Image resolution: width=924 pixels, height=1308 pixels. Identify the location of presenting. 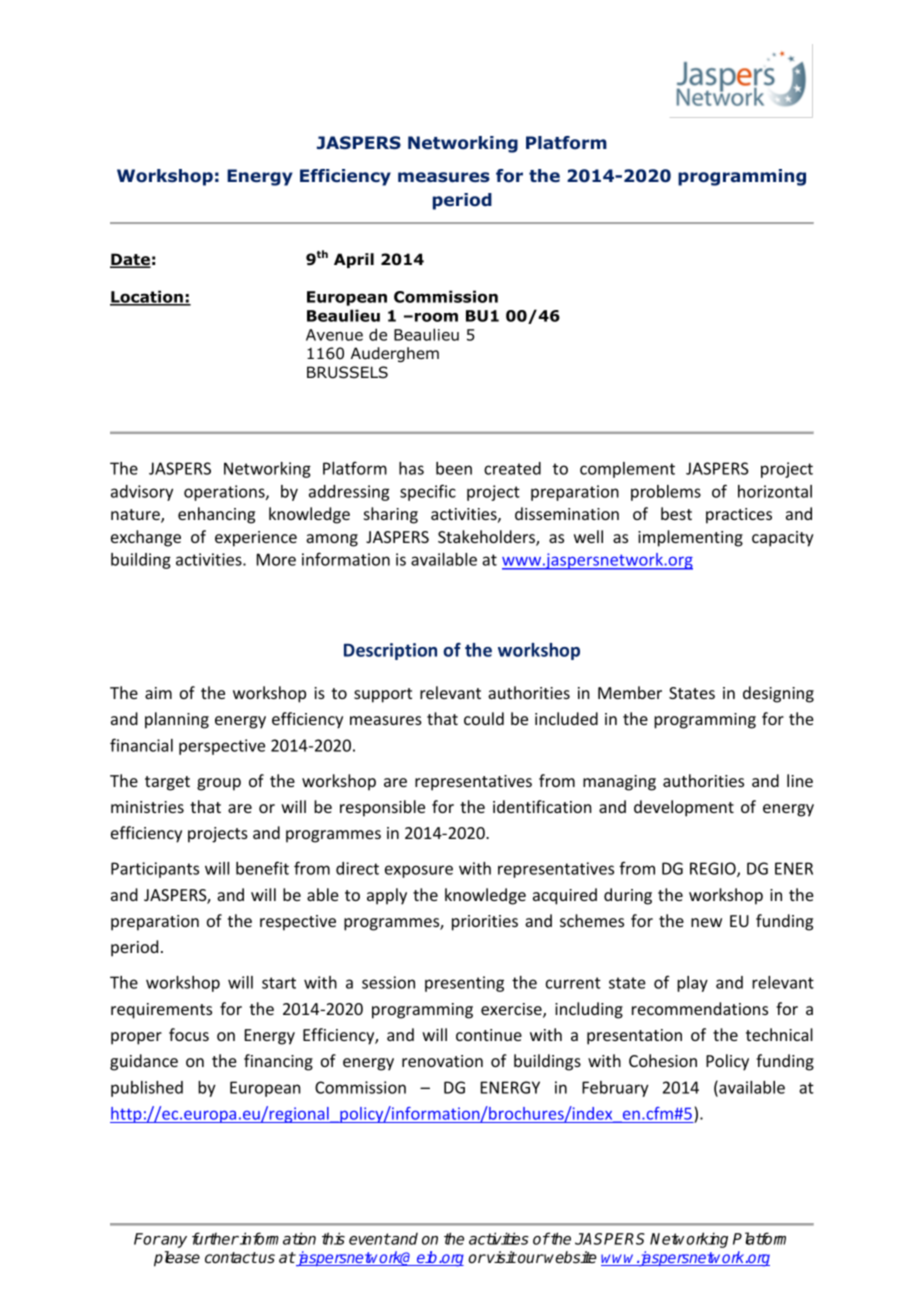
(464, 984).
